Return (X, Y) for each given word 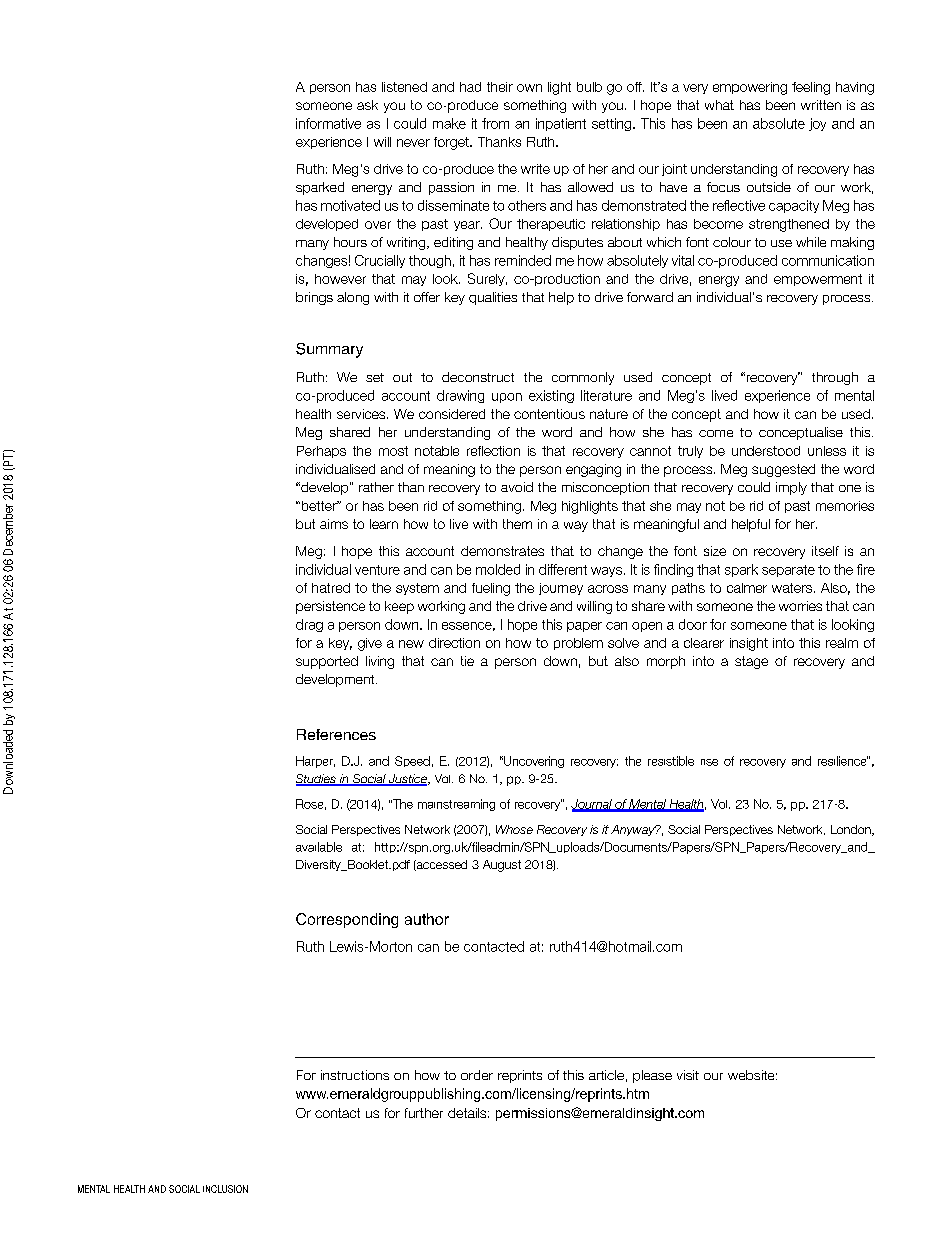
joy (817, 124)
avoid (517, 487)
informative (328, 123)
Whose (514, 829)
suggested (783, 470)
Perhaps (321, 452)
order (477, 1075)
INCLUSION (225, 1189)
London (852, 830)
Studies (317, 780)
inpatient (561, 124)
